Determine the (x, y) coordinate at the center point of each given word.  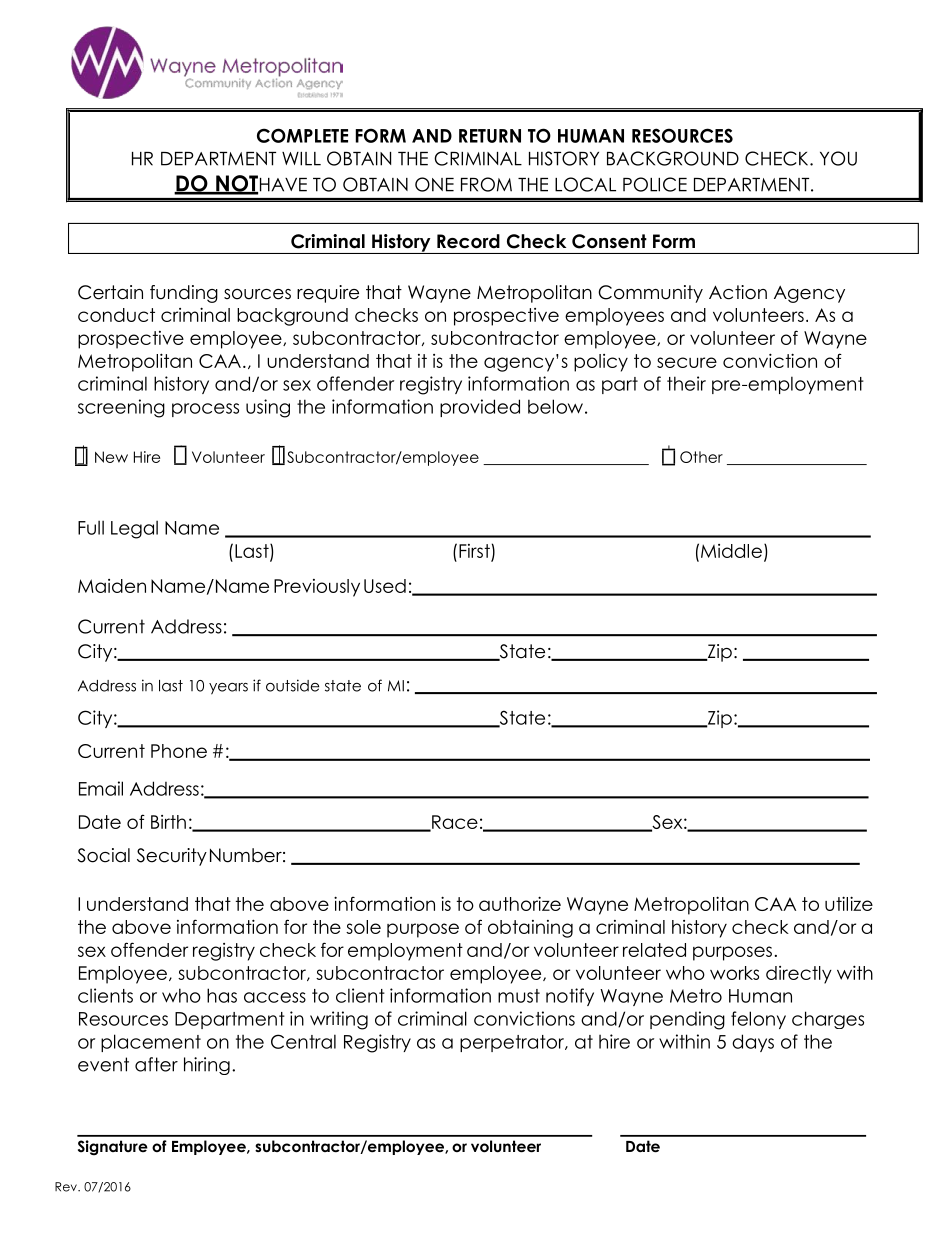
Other (701, 457)
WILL (301, 159)
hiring (207, 1066)
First (474, 551)
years (228, 689)
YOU (838, 158)
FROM (486, 184)
